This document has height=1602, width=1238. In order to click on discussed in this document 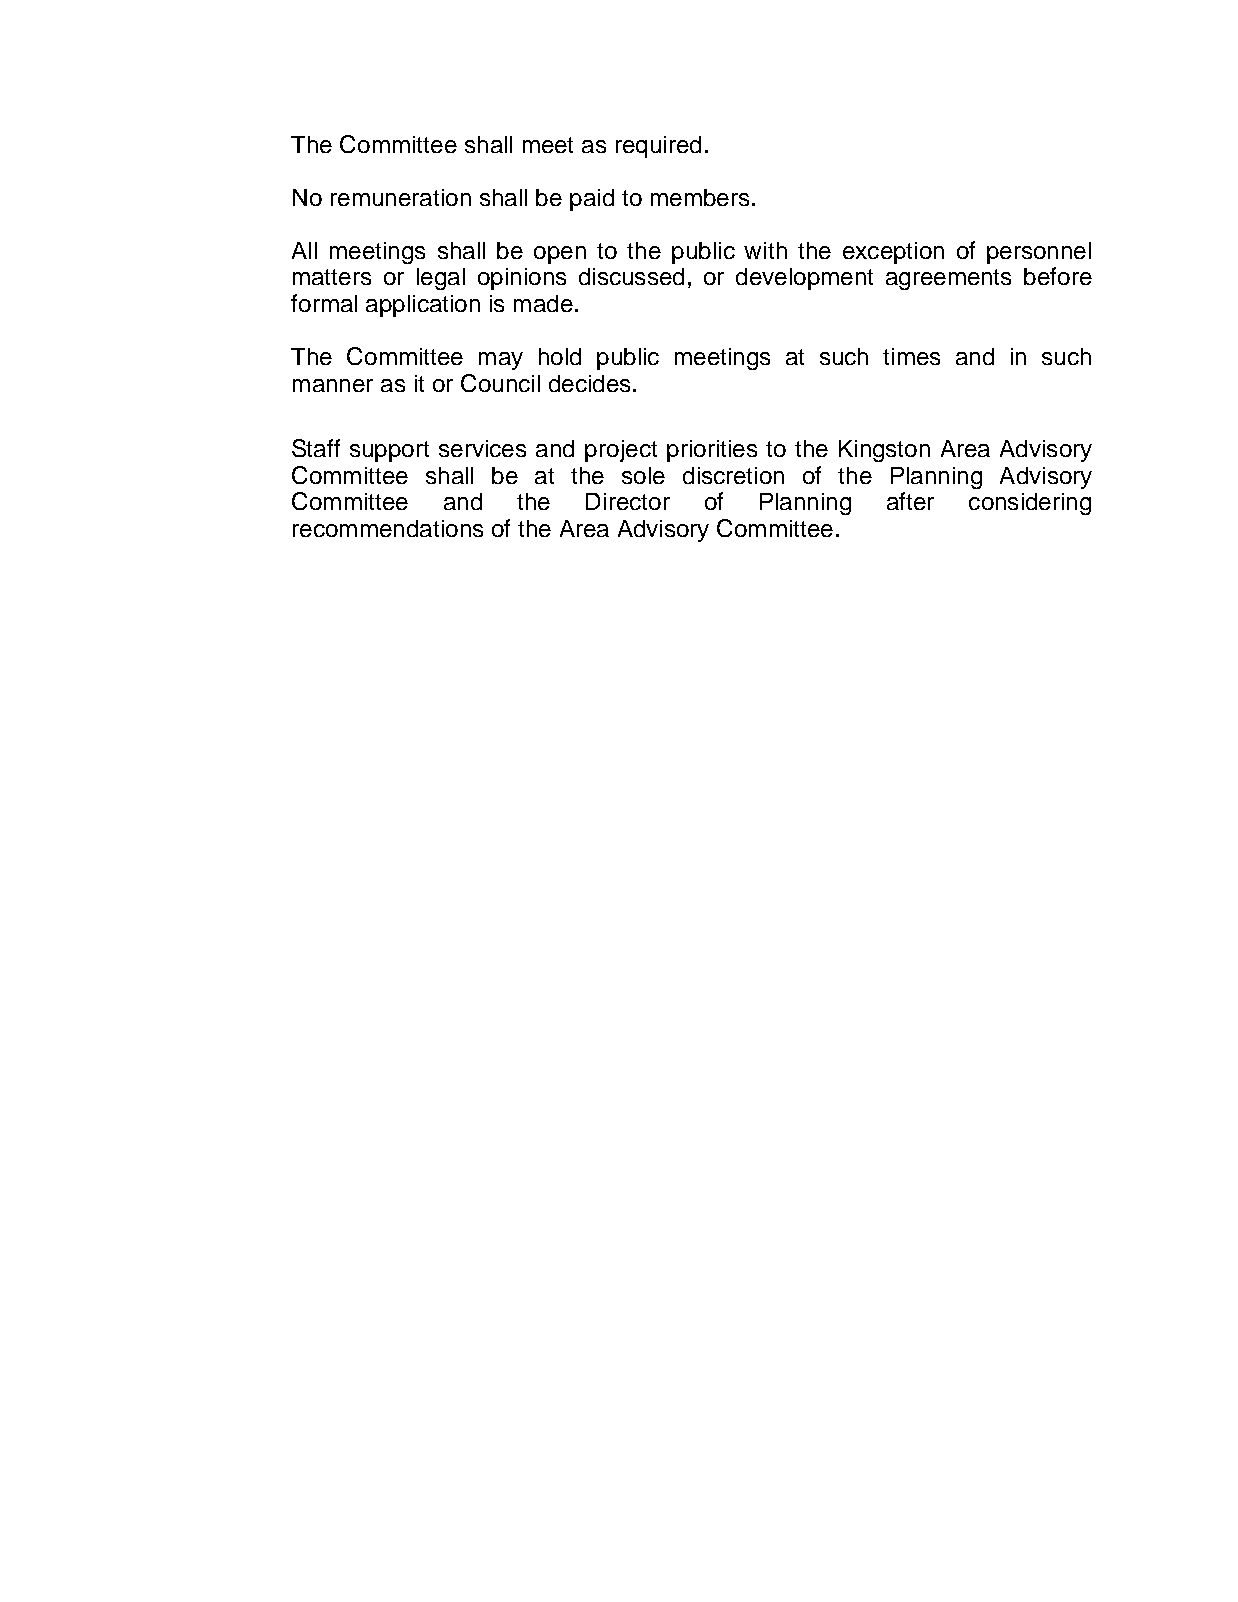, I will do `click(631, 276)`.
